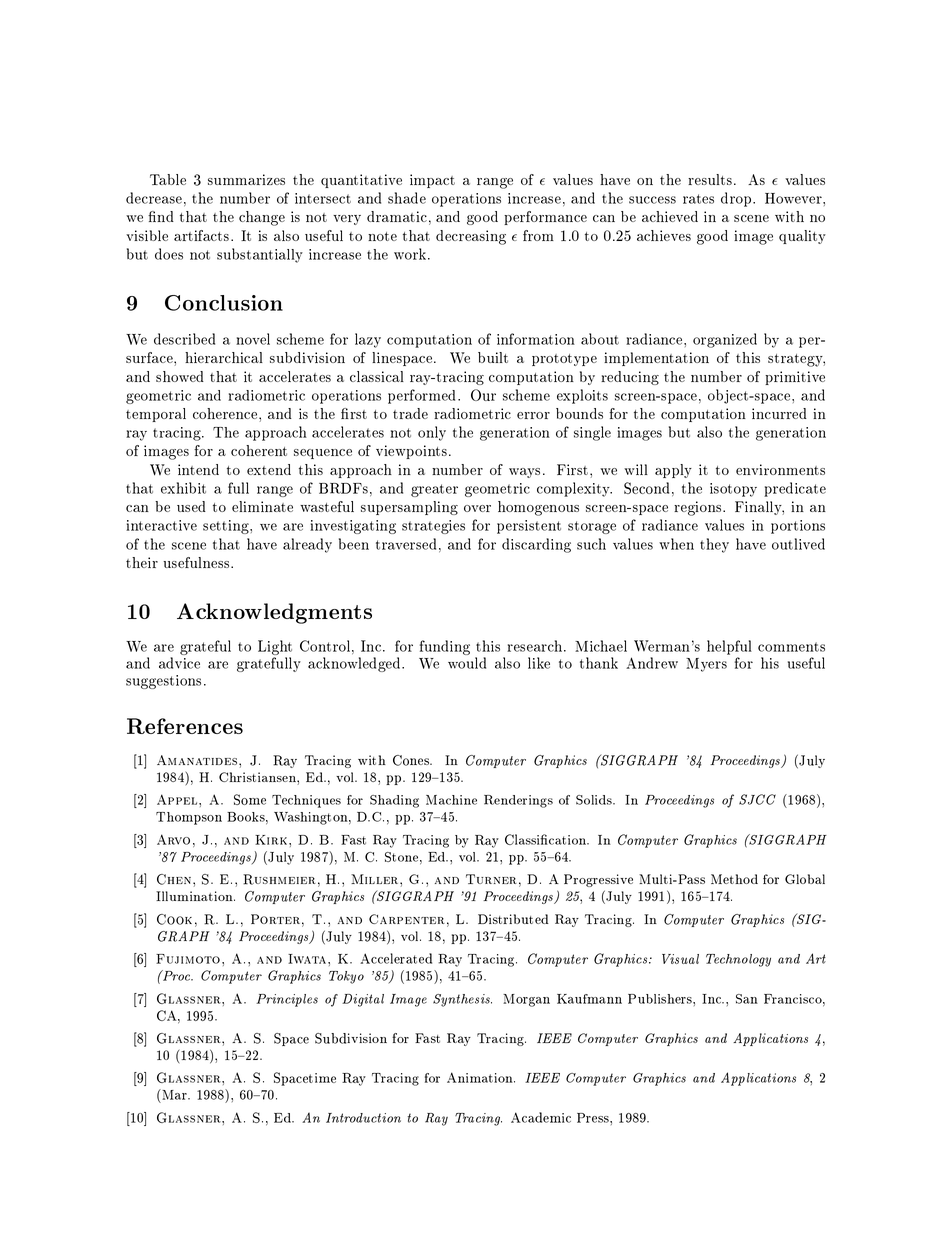 The height and width of the page is (1233, 952). What do you see at coordinates (737, 199) in the page?
I see `drop` at bounding box center [737, 199].
